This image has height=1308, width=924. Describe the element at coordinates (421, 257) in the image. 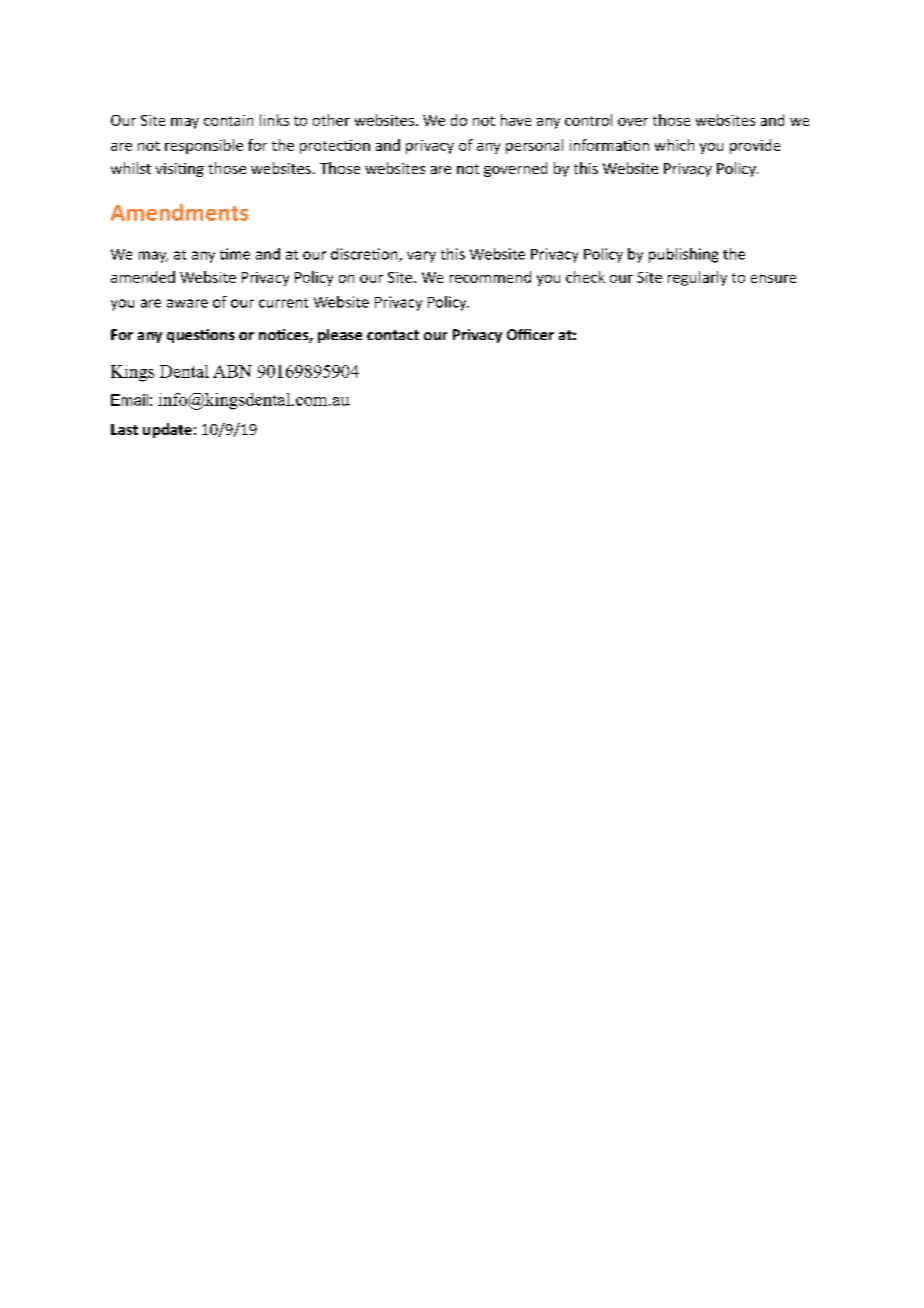

I see `vary` at that location.
